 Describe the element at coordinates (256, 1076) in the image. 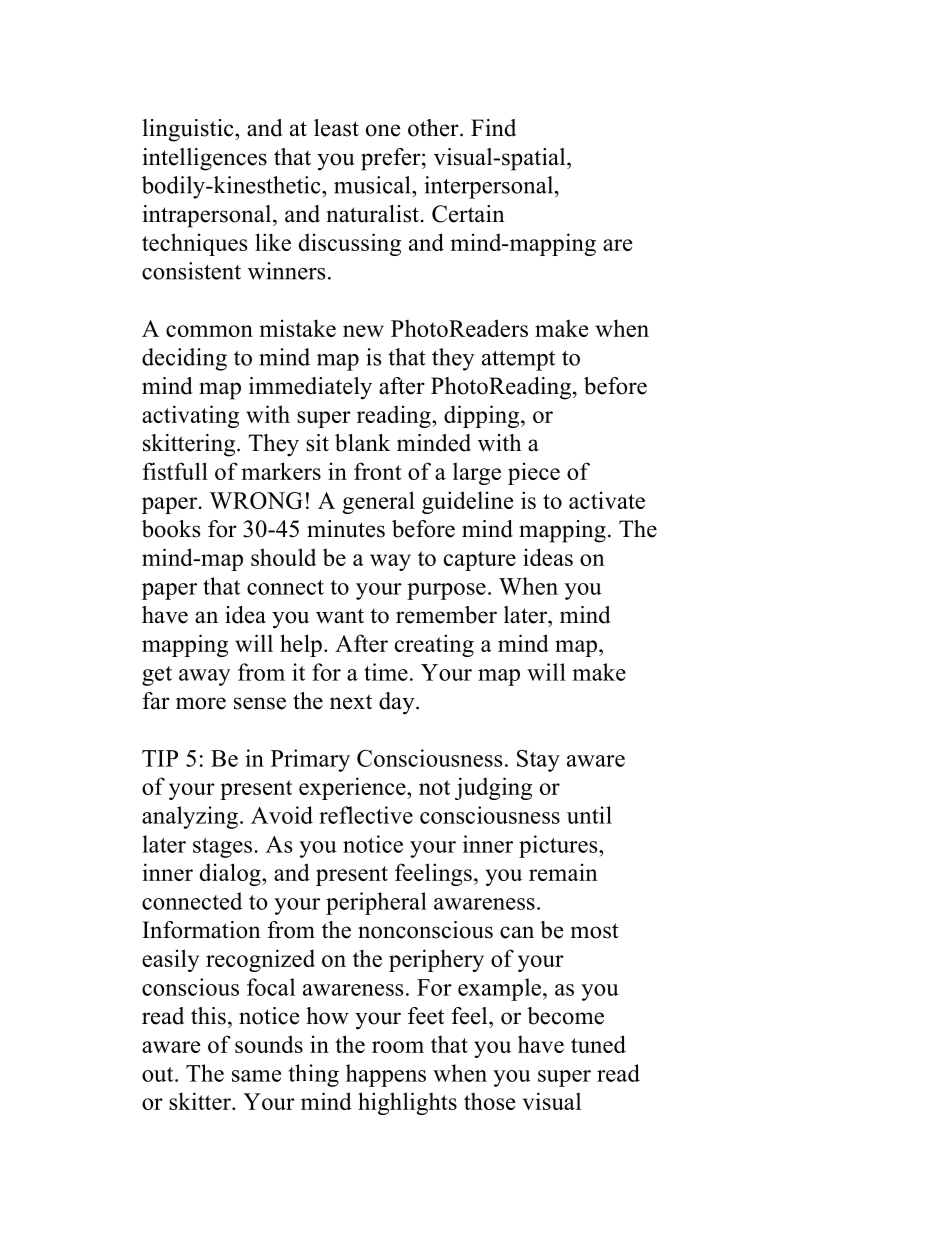

I see `same` at that location.
